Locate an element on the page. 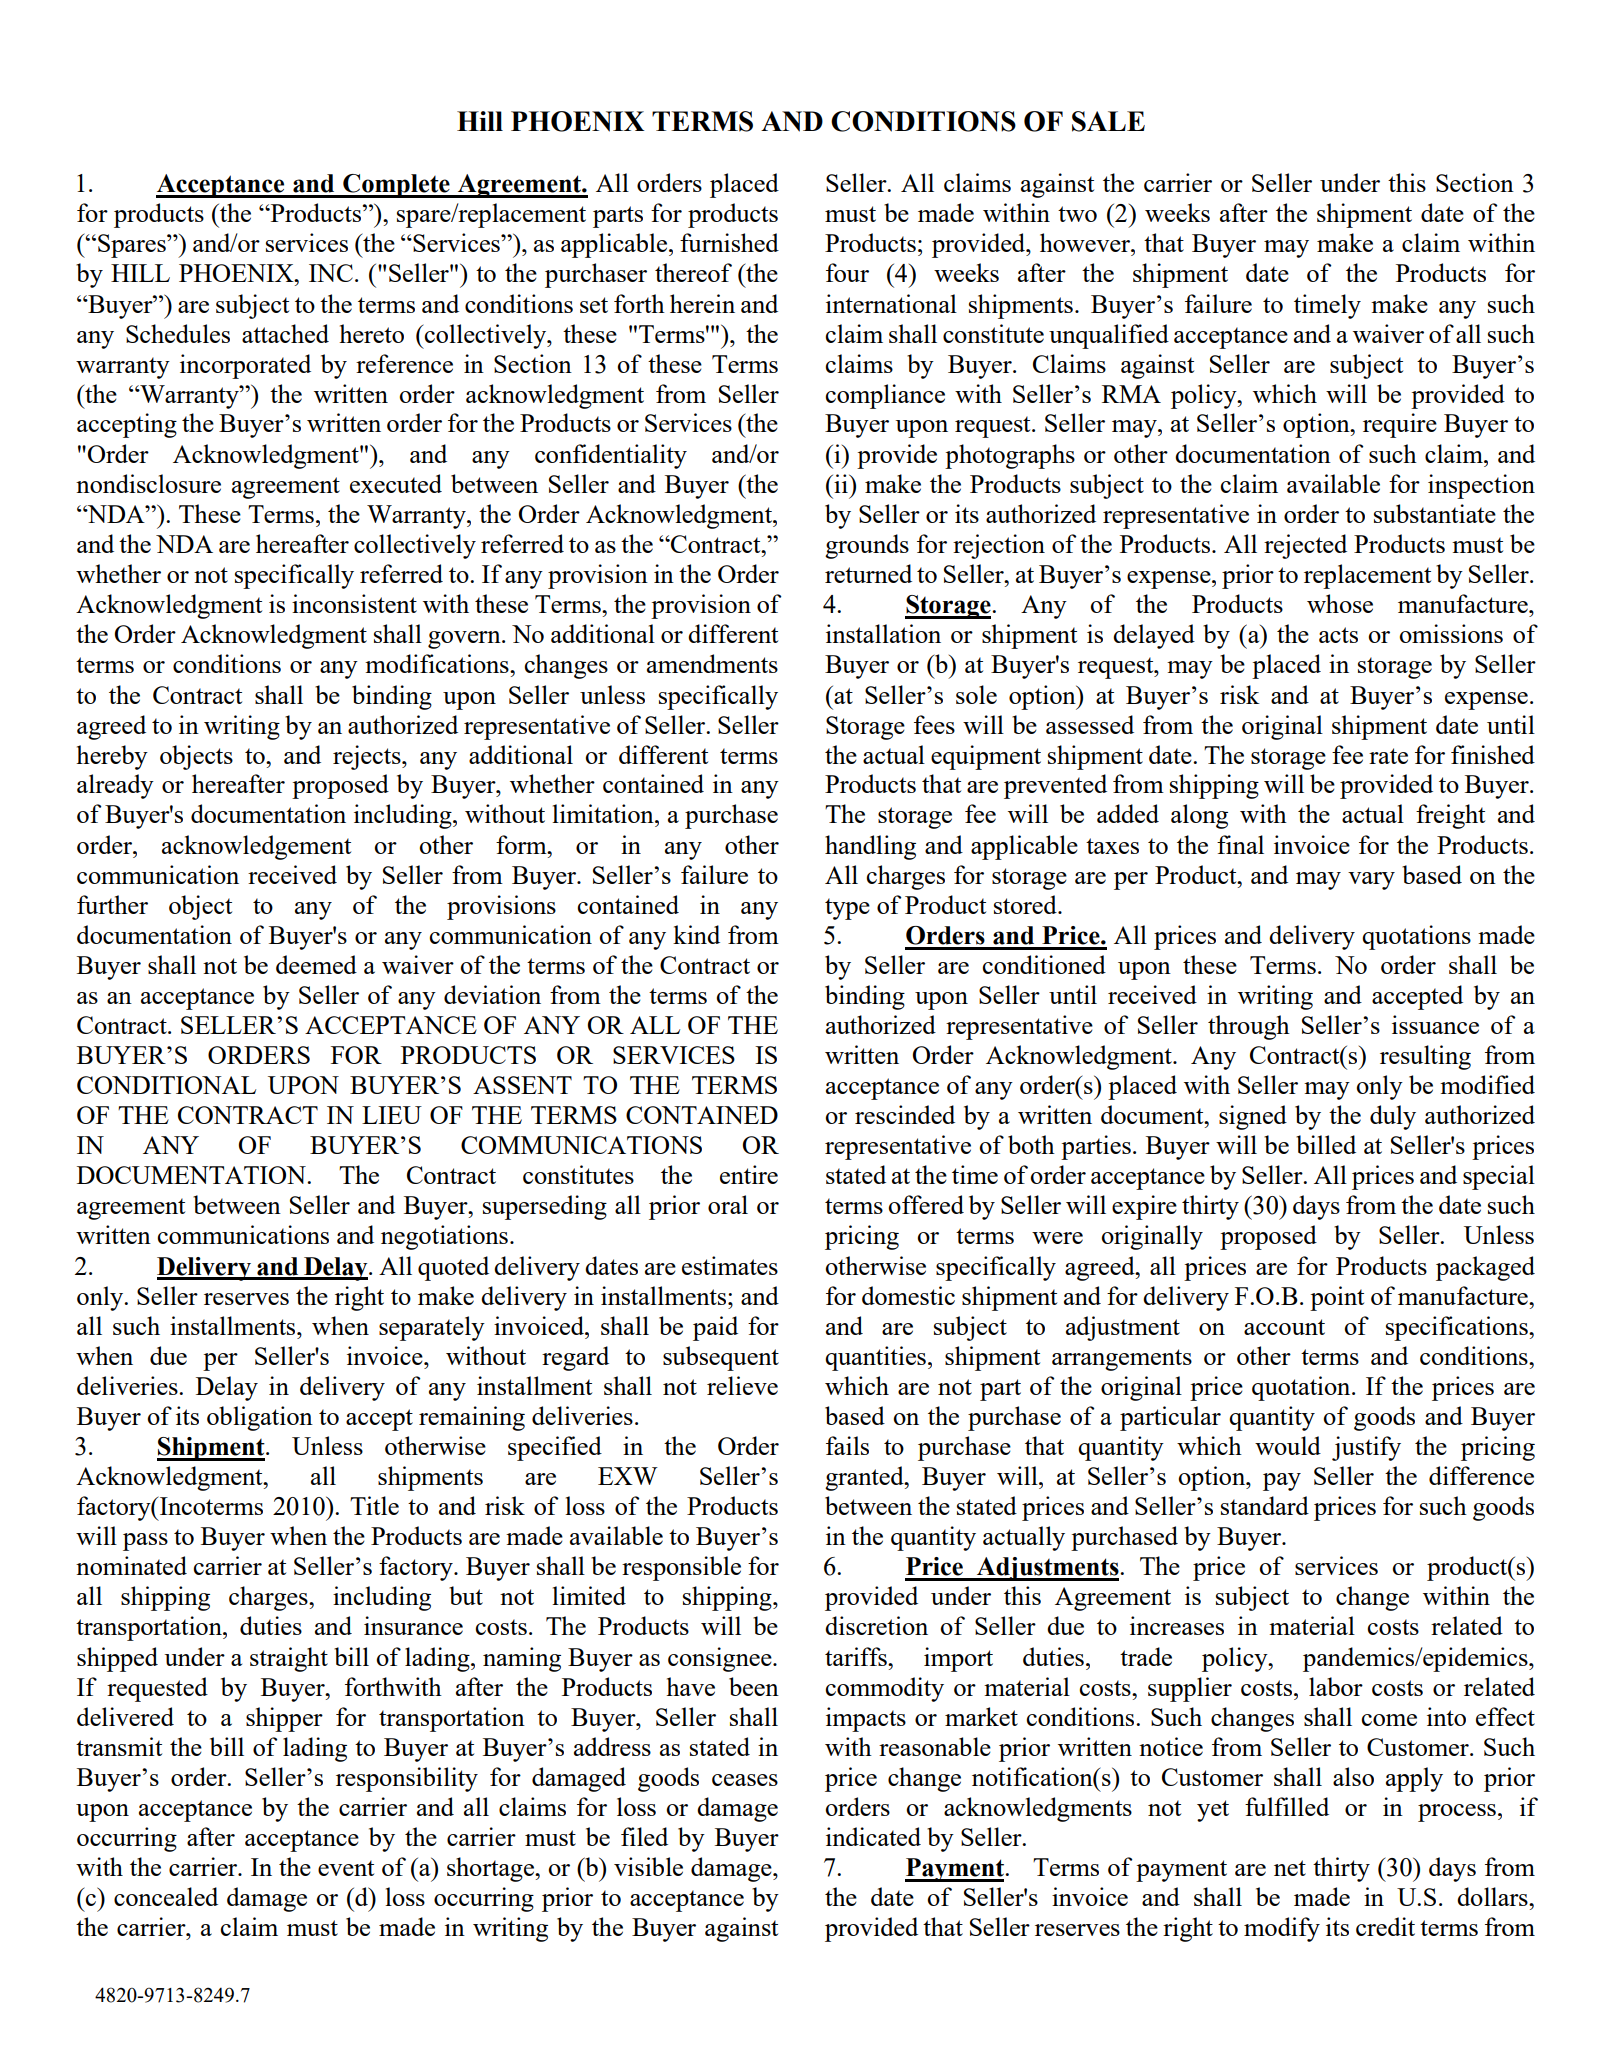 Image resolution: width=1600 pixels, height=2071 pixels. handling is located at coordinates (870, 847).
